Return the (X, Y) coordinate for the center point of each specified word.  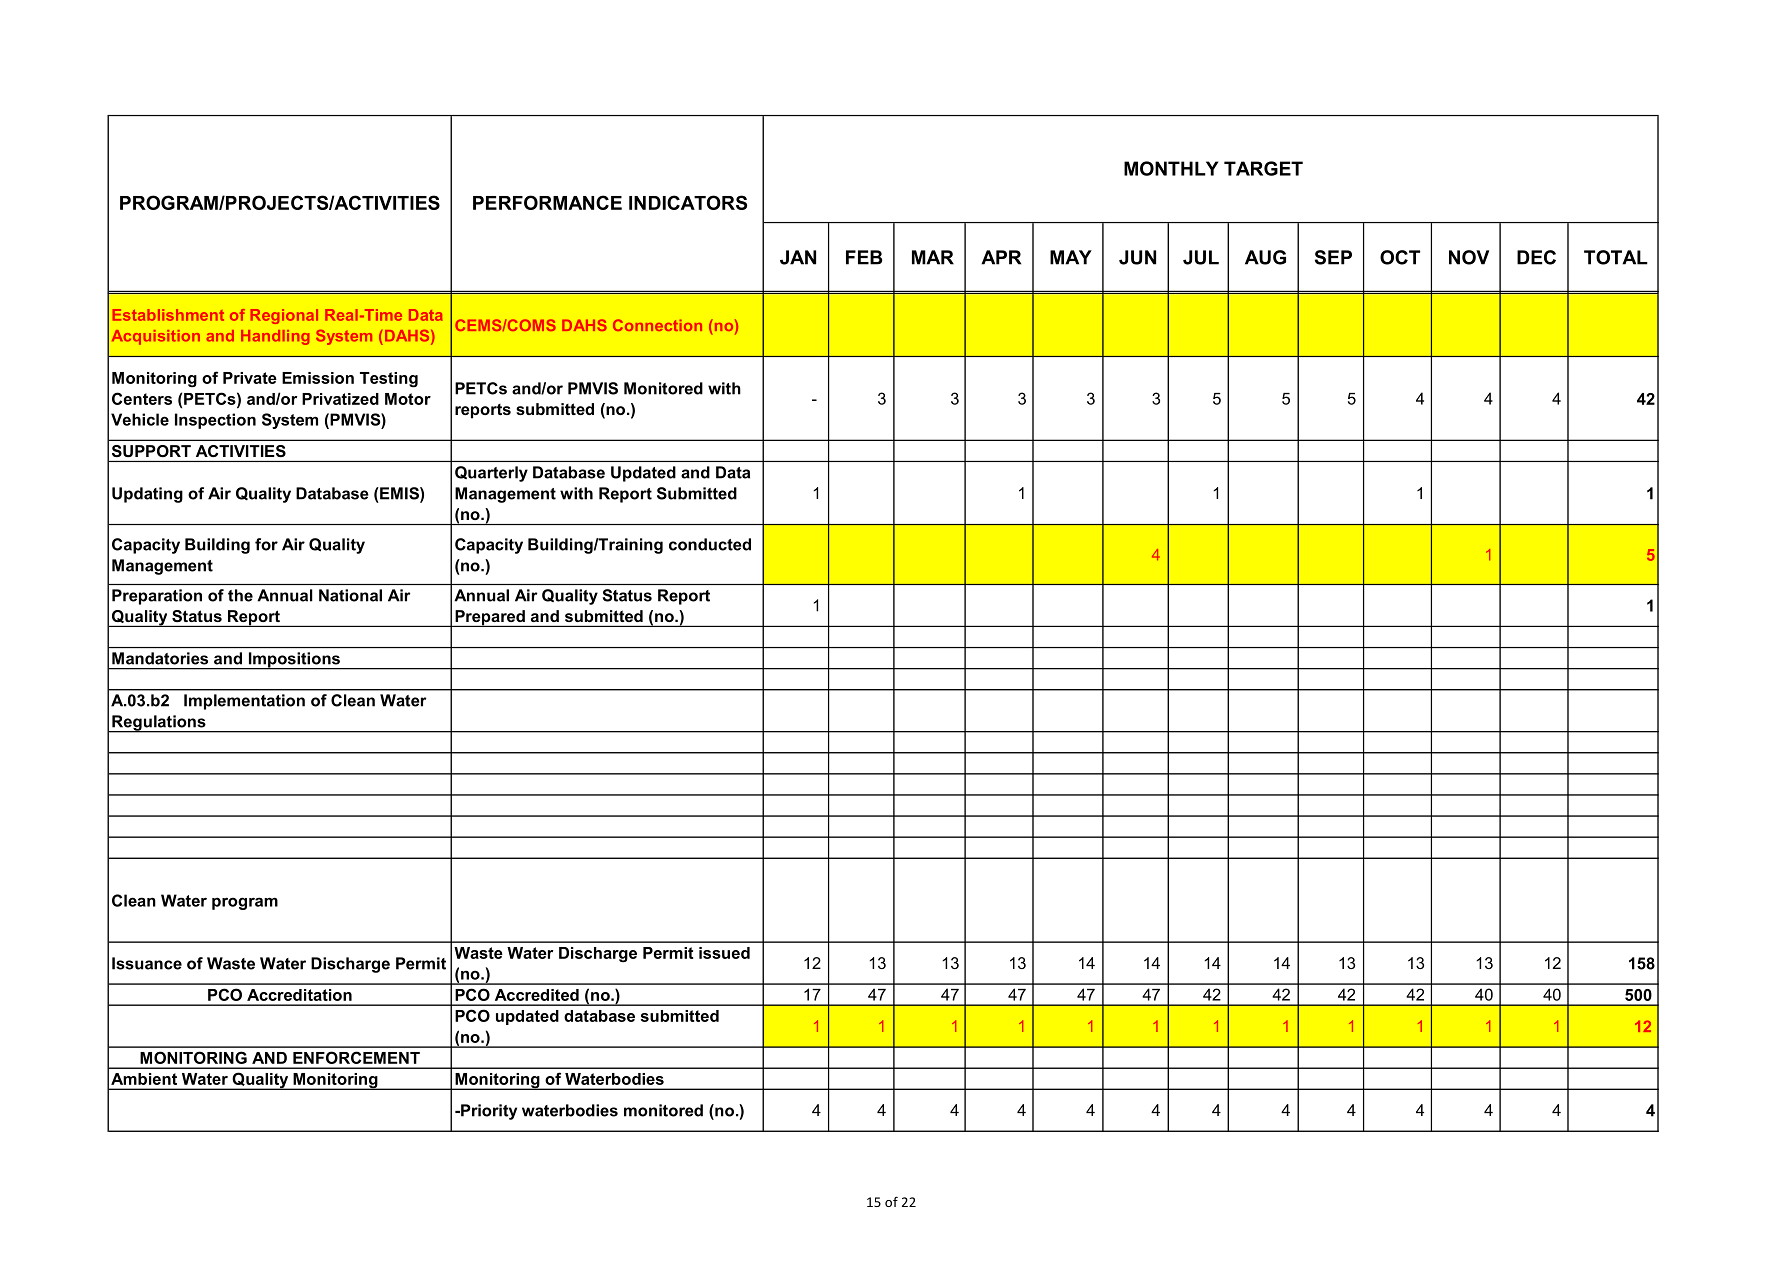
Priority (488, 1112)
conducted (710, 544)
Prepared (490, 618)
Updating (147, 495)
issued (724, 953)
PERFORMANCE (547, 202)
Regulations (159, 724)
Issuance (147, 963)
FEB (864, 257)
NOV (1469, 257)
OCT (1400, 257)
